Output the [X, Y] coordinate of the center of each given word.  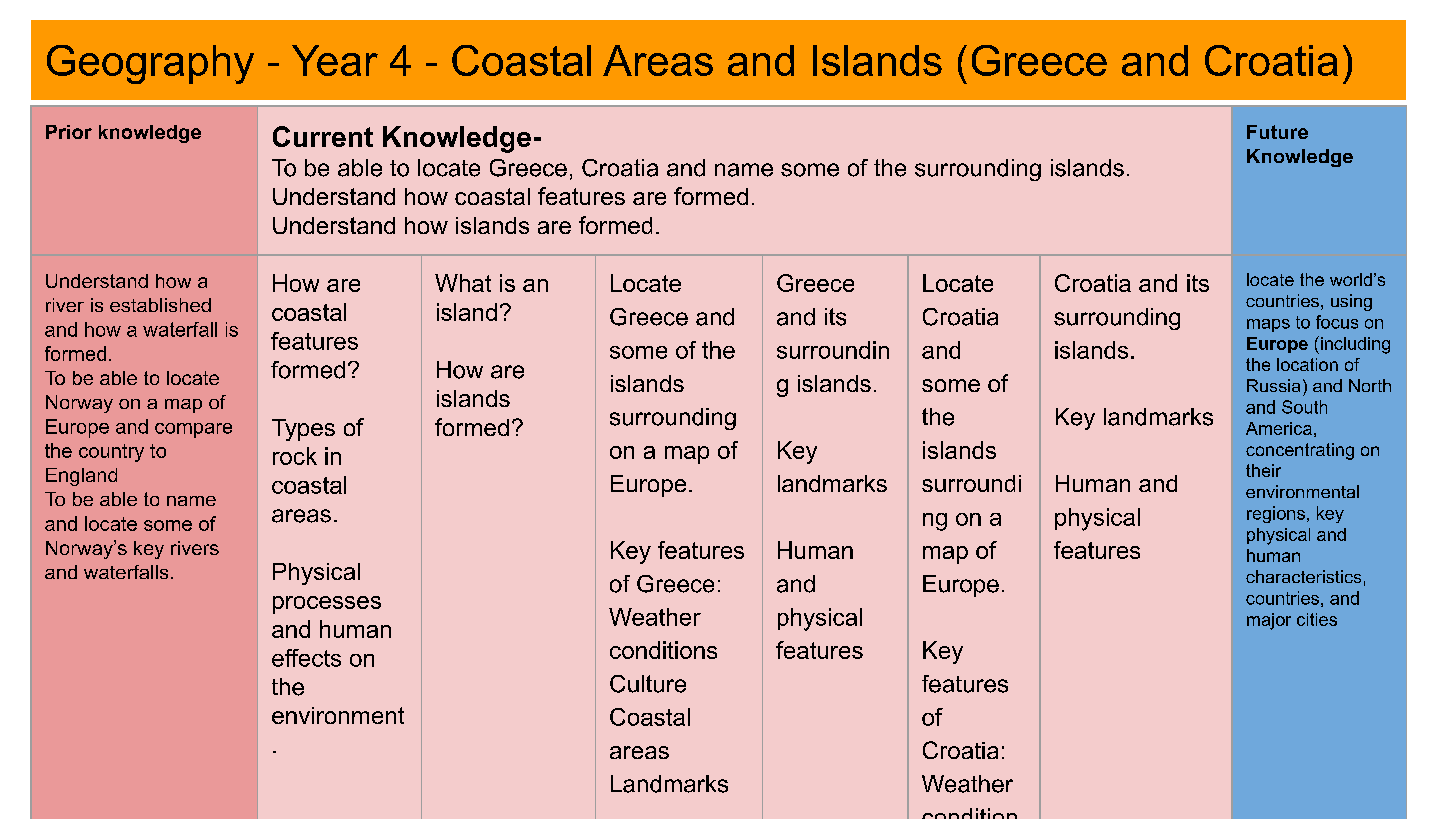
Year [335, 60]
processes [327, 605]
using [1351, 302]
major [1269, 621]
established [160, 305]
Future [1277, 132]
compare [193, 430]
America [1279, 428]
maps [1268, 325]
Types [303, 430]
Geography [150, 64]
